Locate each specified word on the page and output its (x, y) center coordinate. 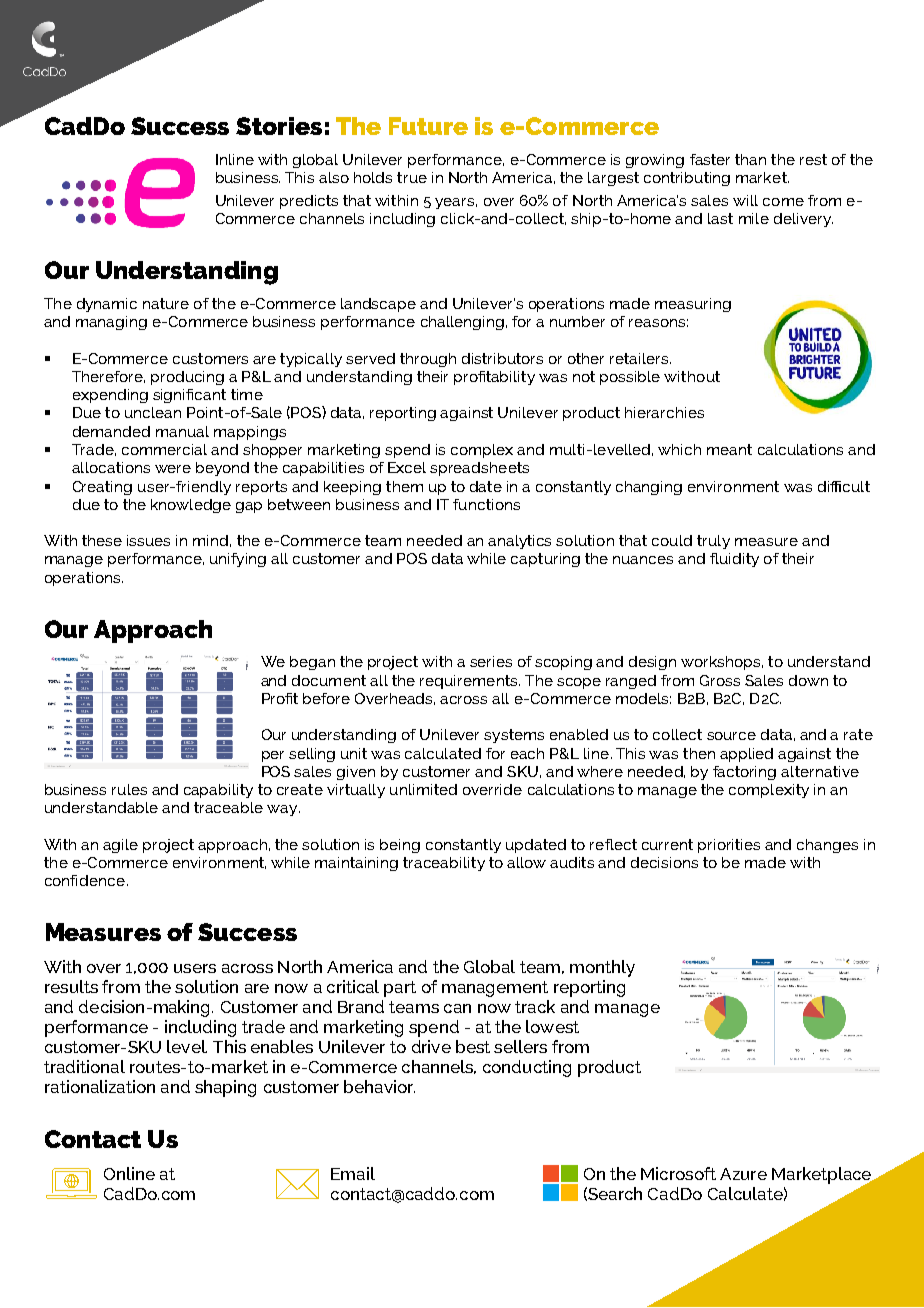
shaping (225, 1088)
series (491, 661)
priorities (729, 846)
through (428, 360)
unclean (153, 412)
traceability (444, 864)
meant (729, 449)
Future (428, 126)
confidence (86, 880)
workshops (722, 663)
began (312, 663)
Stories (279, 126)
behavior (379, 1086)
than (750, 159)
